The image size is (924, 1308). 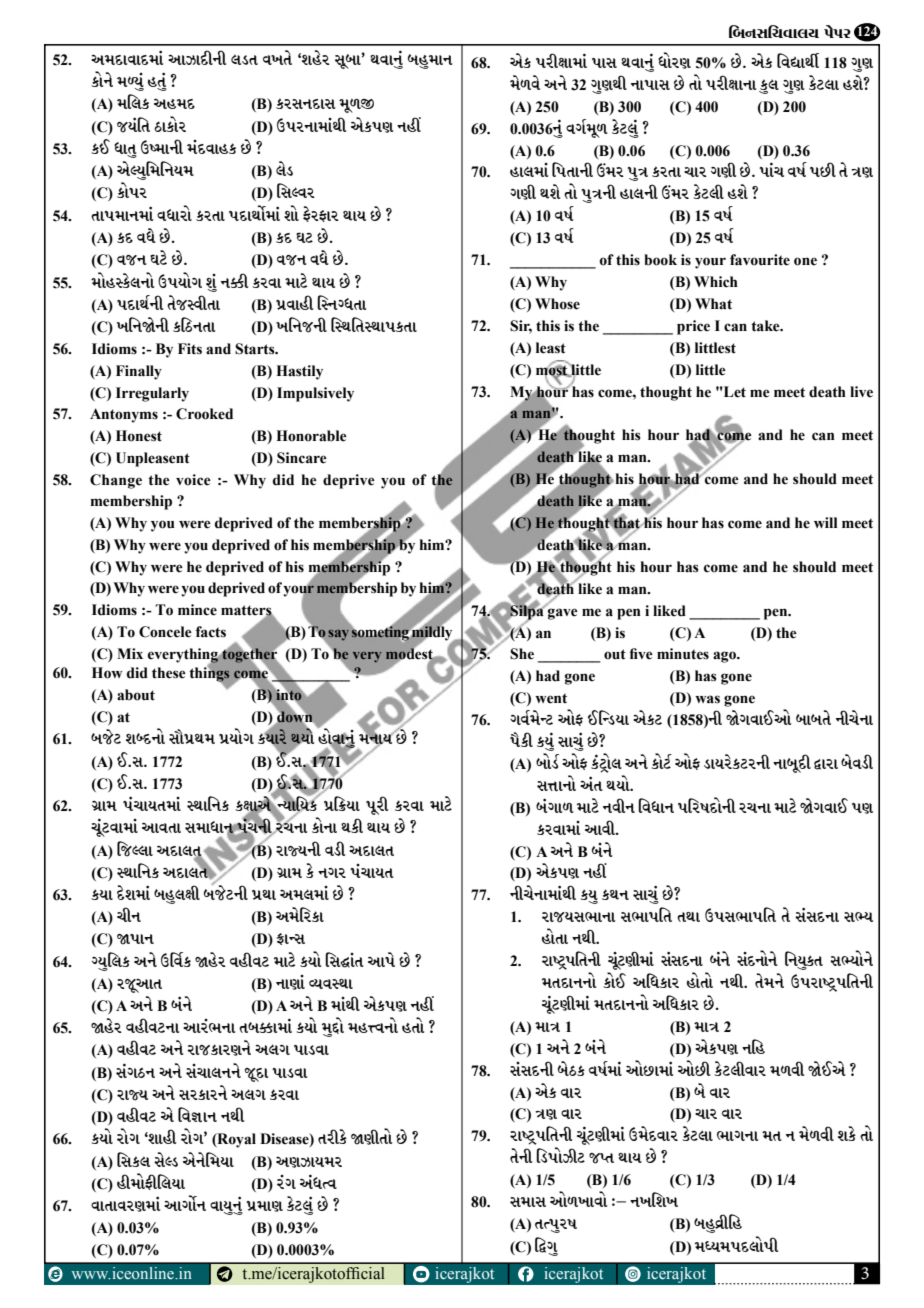 What do you see at coordinates (190, 349) in the screenshot?
I see `Fits` at bounding box center [190, 349].
